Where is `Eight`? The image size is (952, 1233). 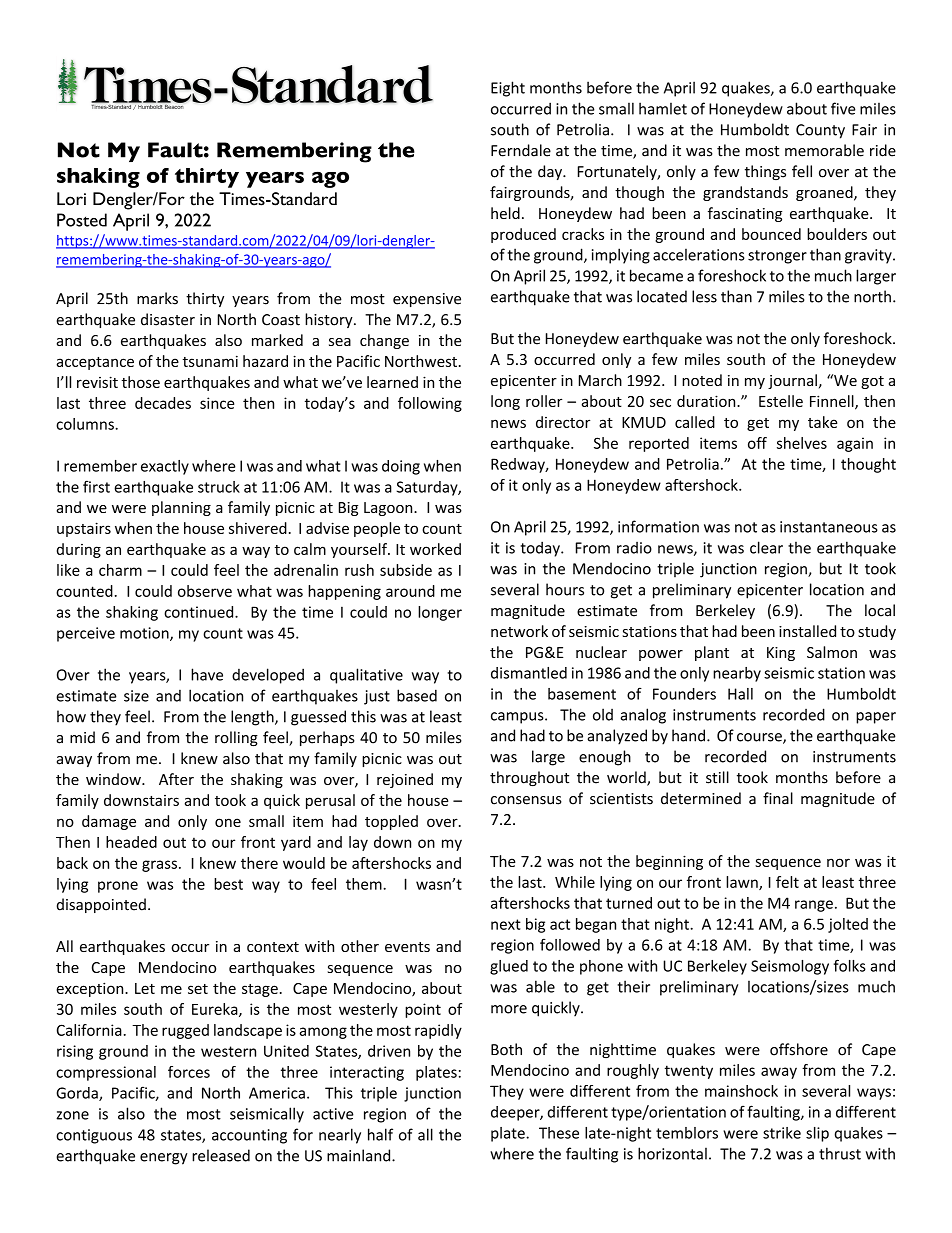 Eight is located at coordinates (508, 89).
